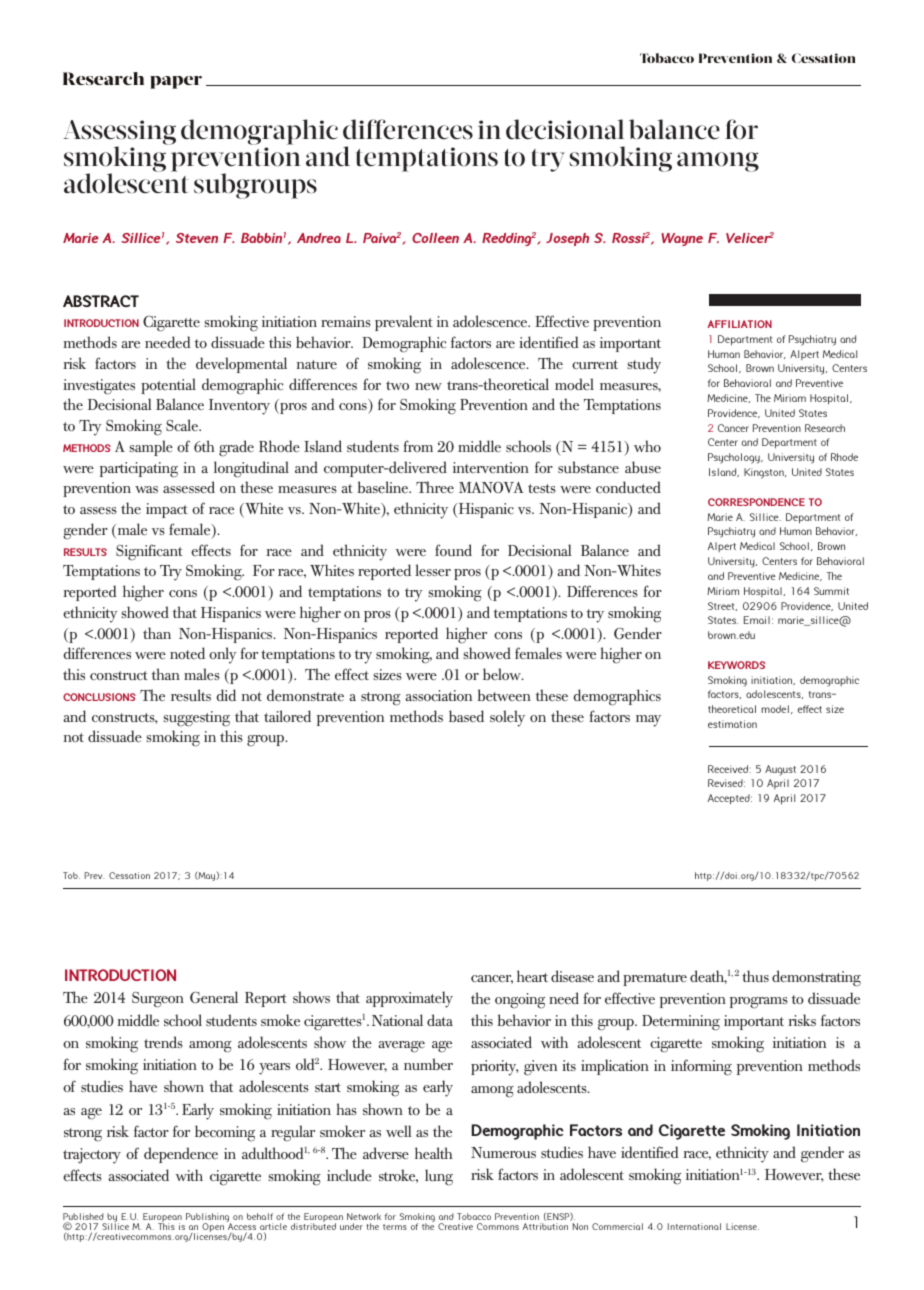  What do you see at coordinates (158, 1000) in the screenshot?
I see `Surgeon` at bounding box center [158, 1000].
